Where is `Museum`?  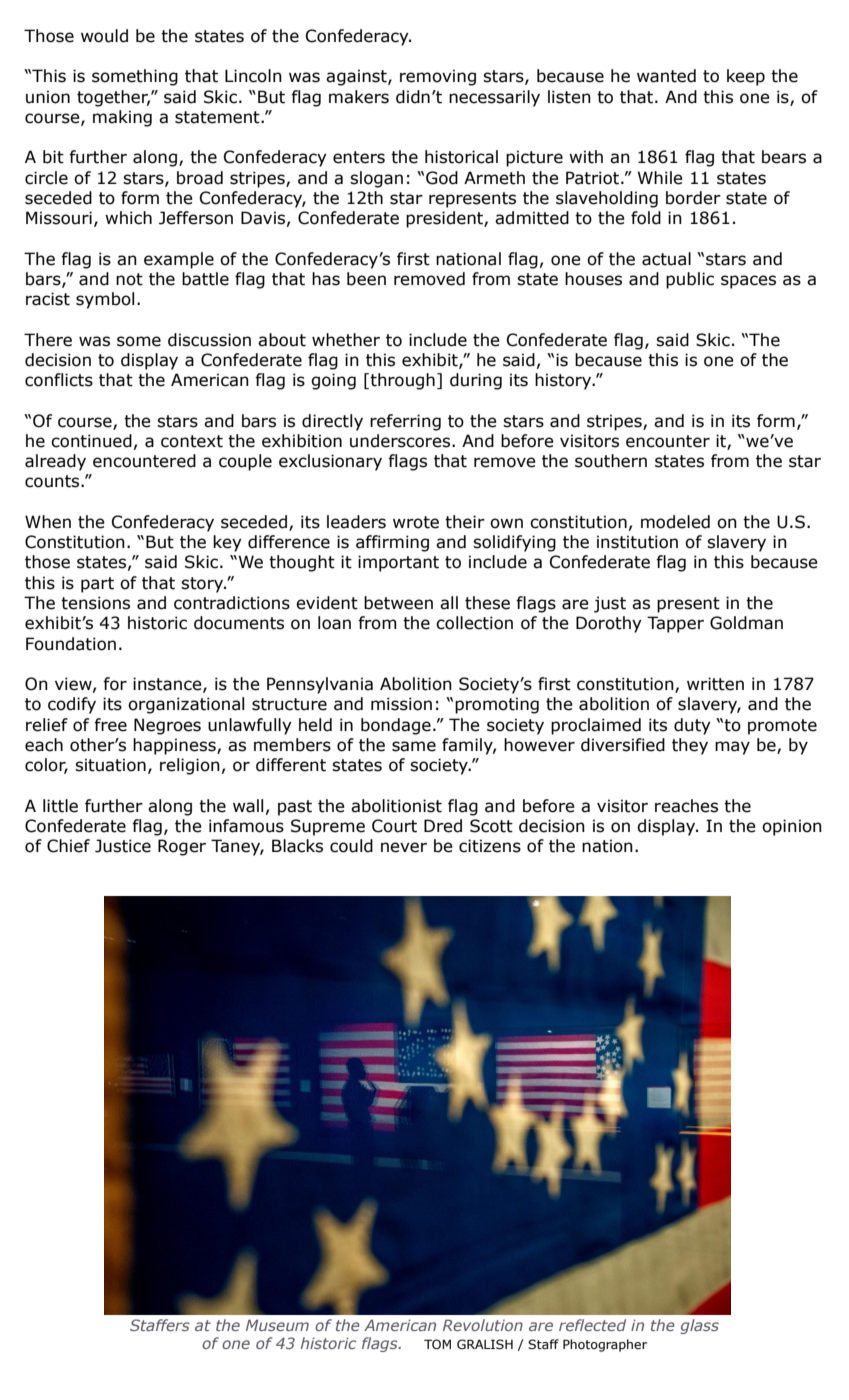
Museum is located at coordinates (277, 1325).
